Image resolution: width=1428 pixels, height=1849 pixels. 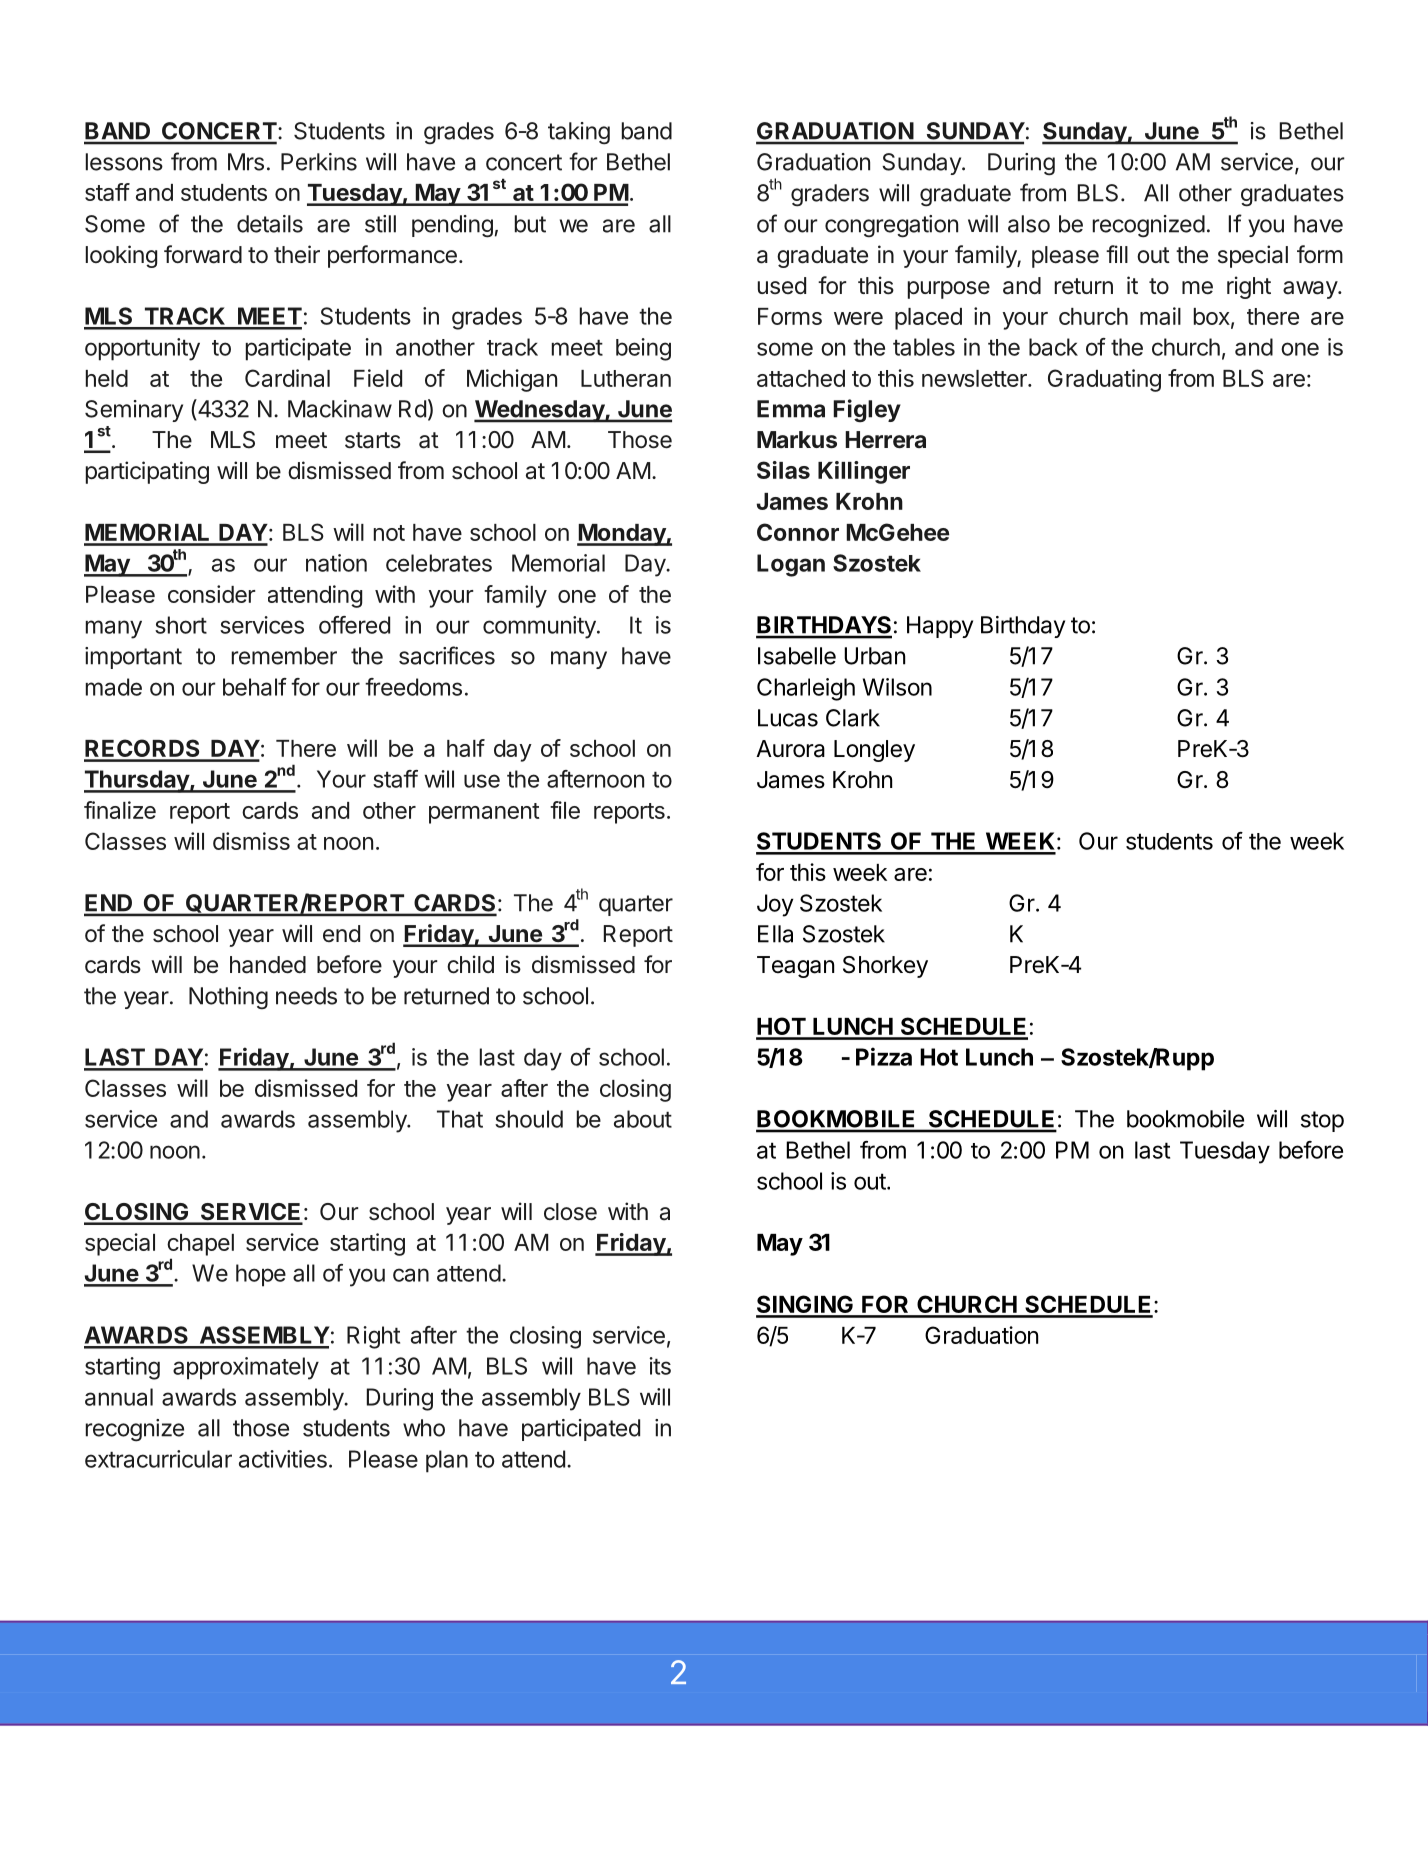 What do you see at coordinates (283, 1459) in the page?
I see `activities` at bounding box center [283, 1459].
